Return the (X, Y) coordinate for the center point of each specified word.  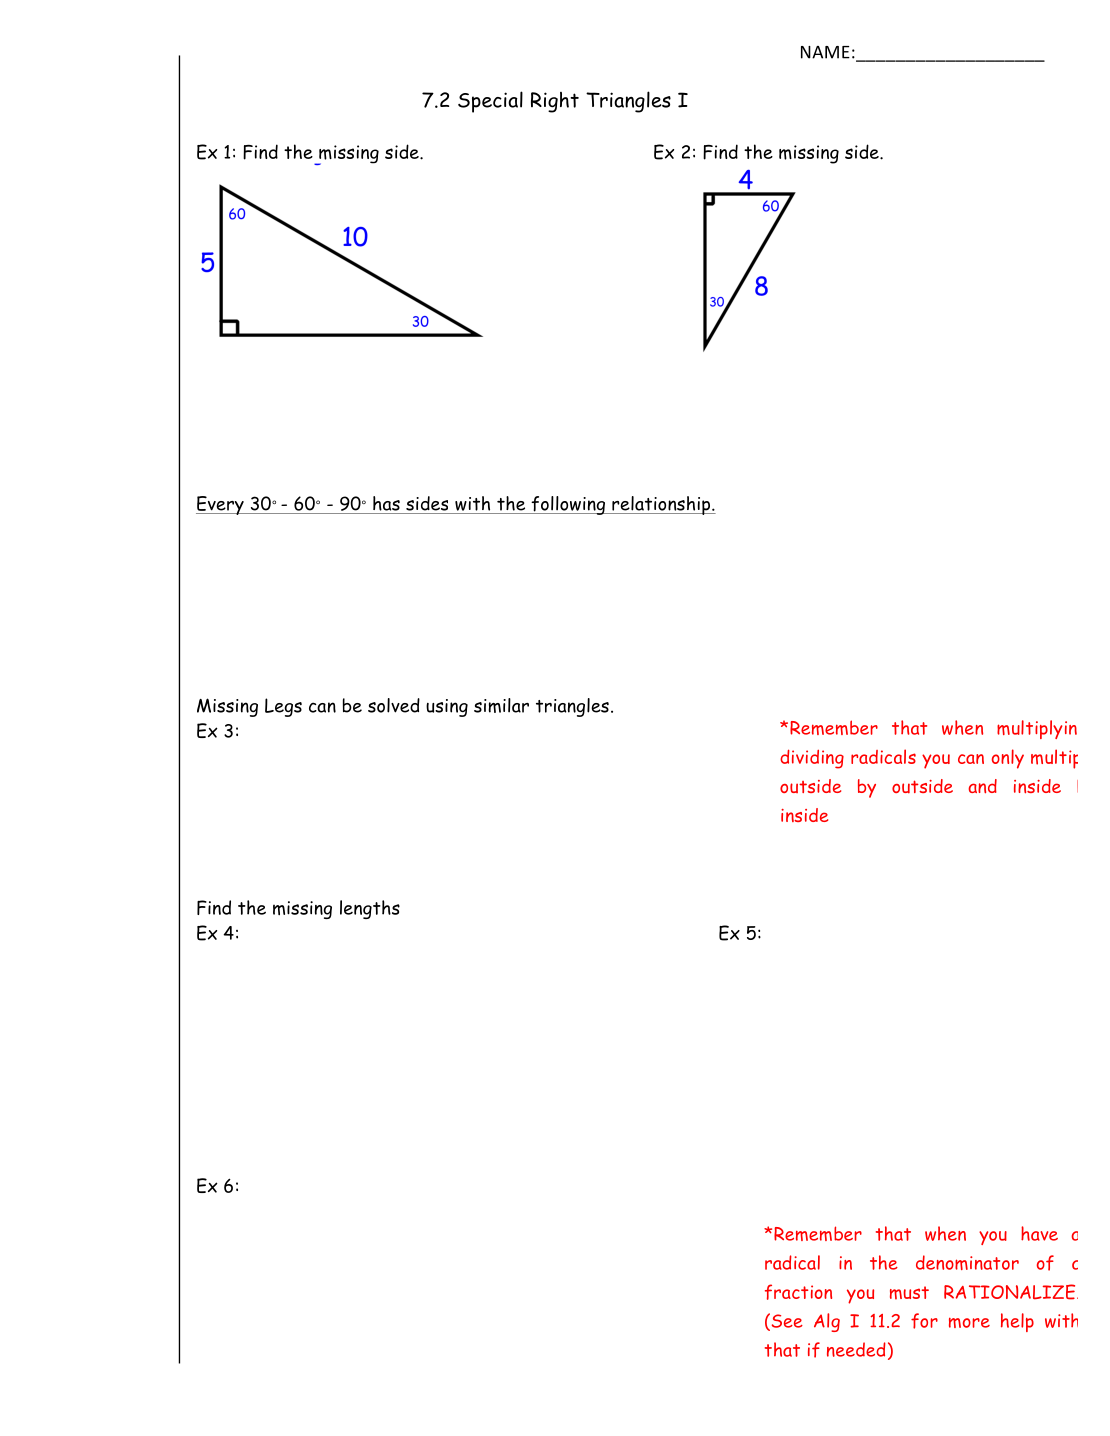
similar (501, 705)
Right (555, 102)
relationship (661, 505)
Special (490, 102)
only (1008, 759)
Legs (283, 707)
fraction (798, 1292)
